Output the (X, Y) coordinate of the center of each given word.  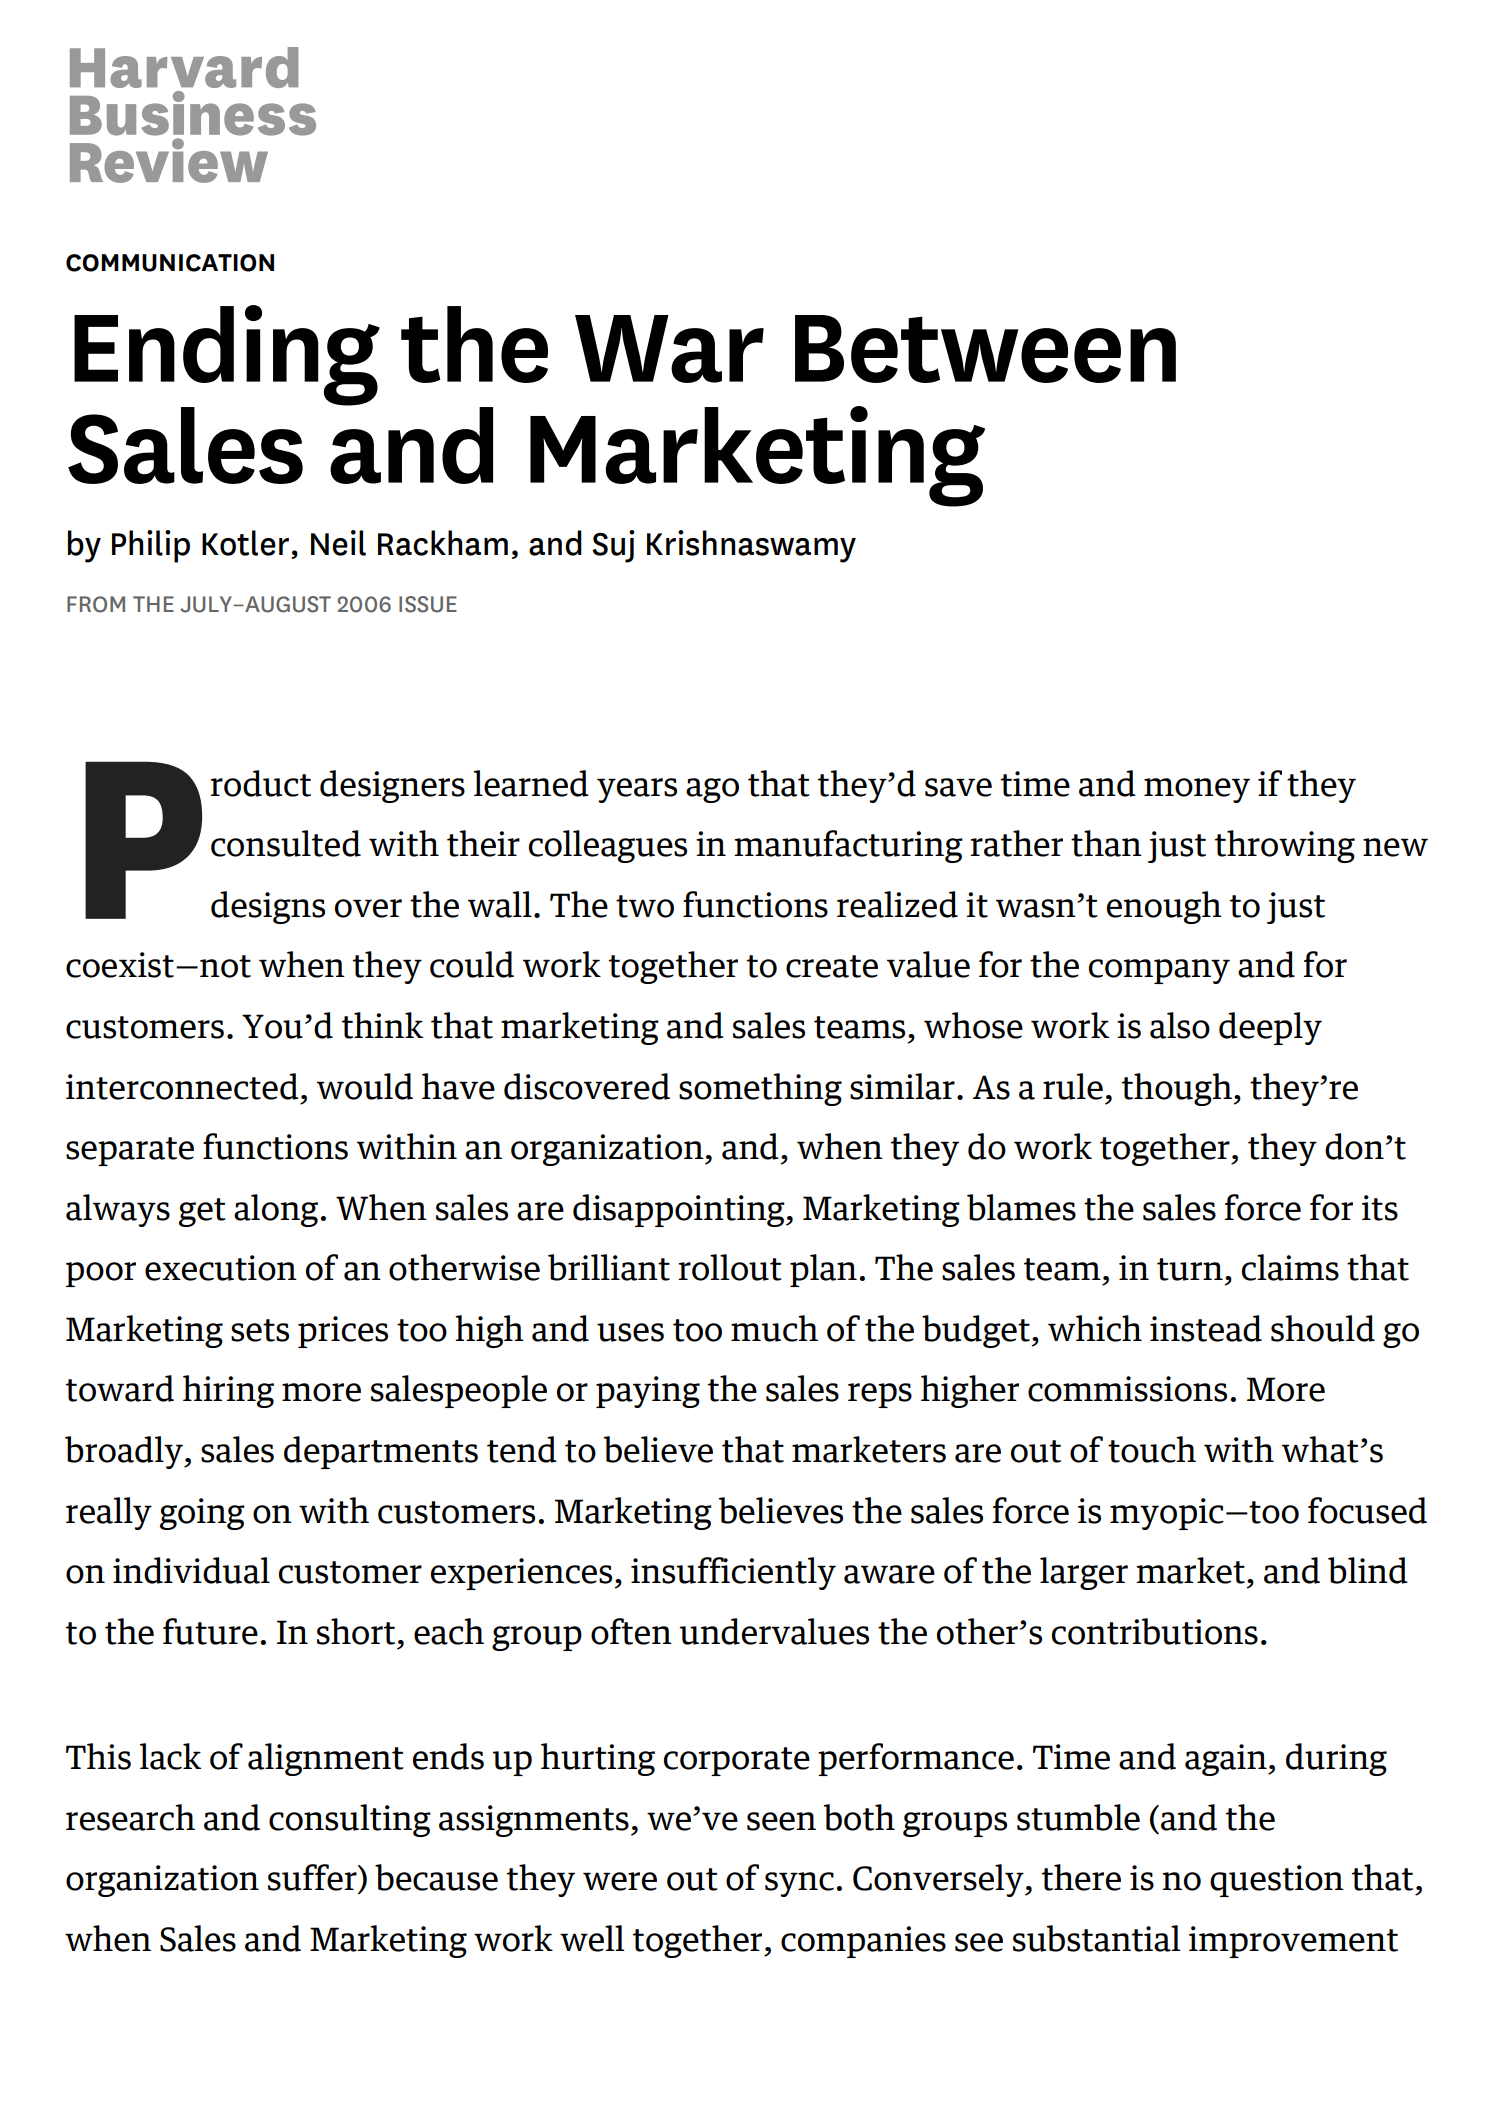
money (1197, 790)
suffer (313, 1878)
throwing (1285, 846)
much (774, 1328)
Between (985, 349)
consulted (286, 843)
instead (1206, 1328)
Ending (227, 356)
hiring (228, 1391)
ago (712, 790)
